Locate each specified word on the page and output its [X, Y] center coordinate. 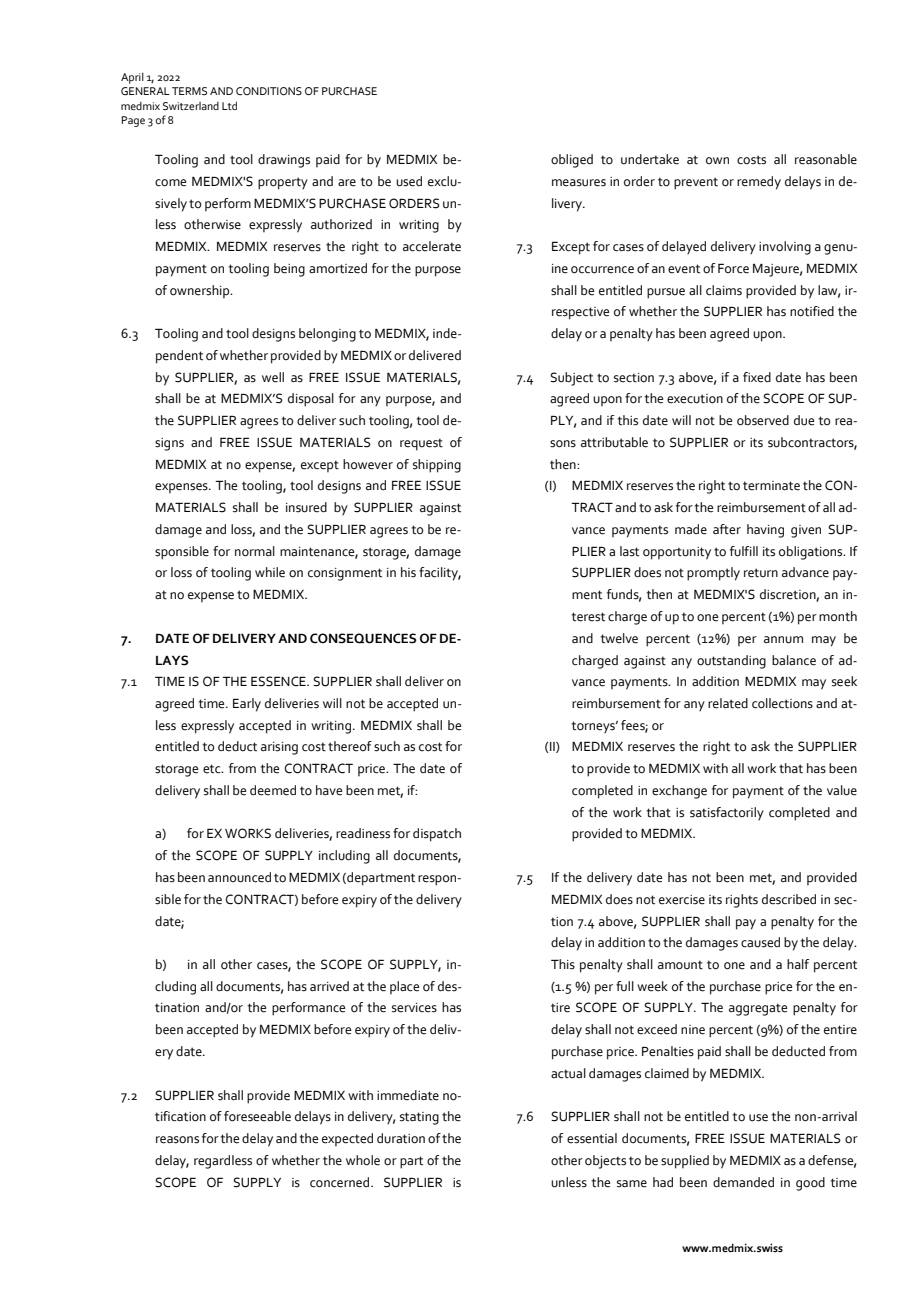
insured [306, 507]
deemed [273, 790]
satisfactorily [727, 813]
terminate [771, 486]
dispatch [437, 835]
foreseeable [257, 1116]
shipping [437, 466]
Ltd [229, 105]
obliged [572, 161]
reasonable [826, 159]
